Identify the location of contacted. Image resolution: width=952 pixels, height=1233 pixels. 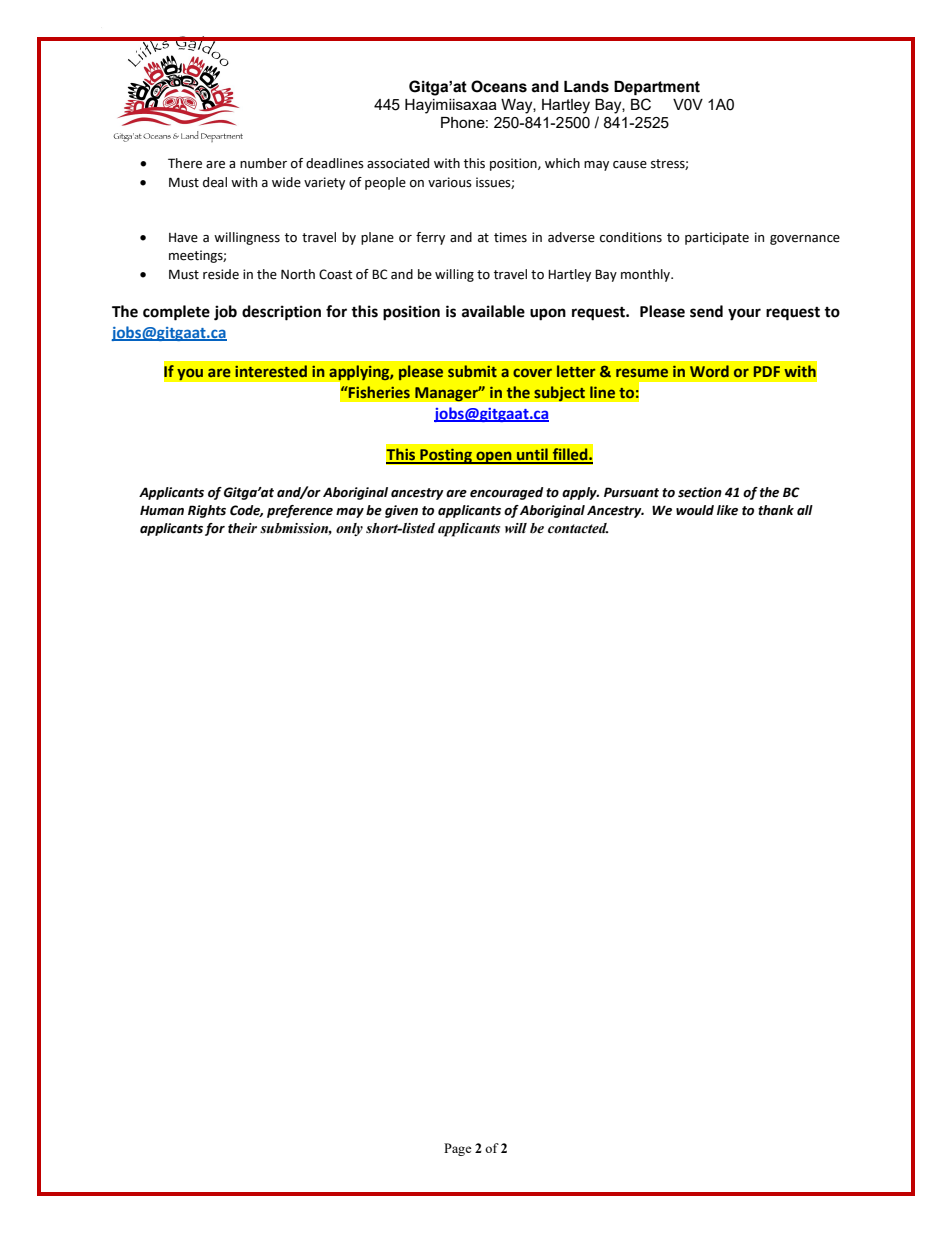
(578, 528).
